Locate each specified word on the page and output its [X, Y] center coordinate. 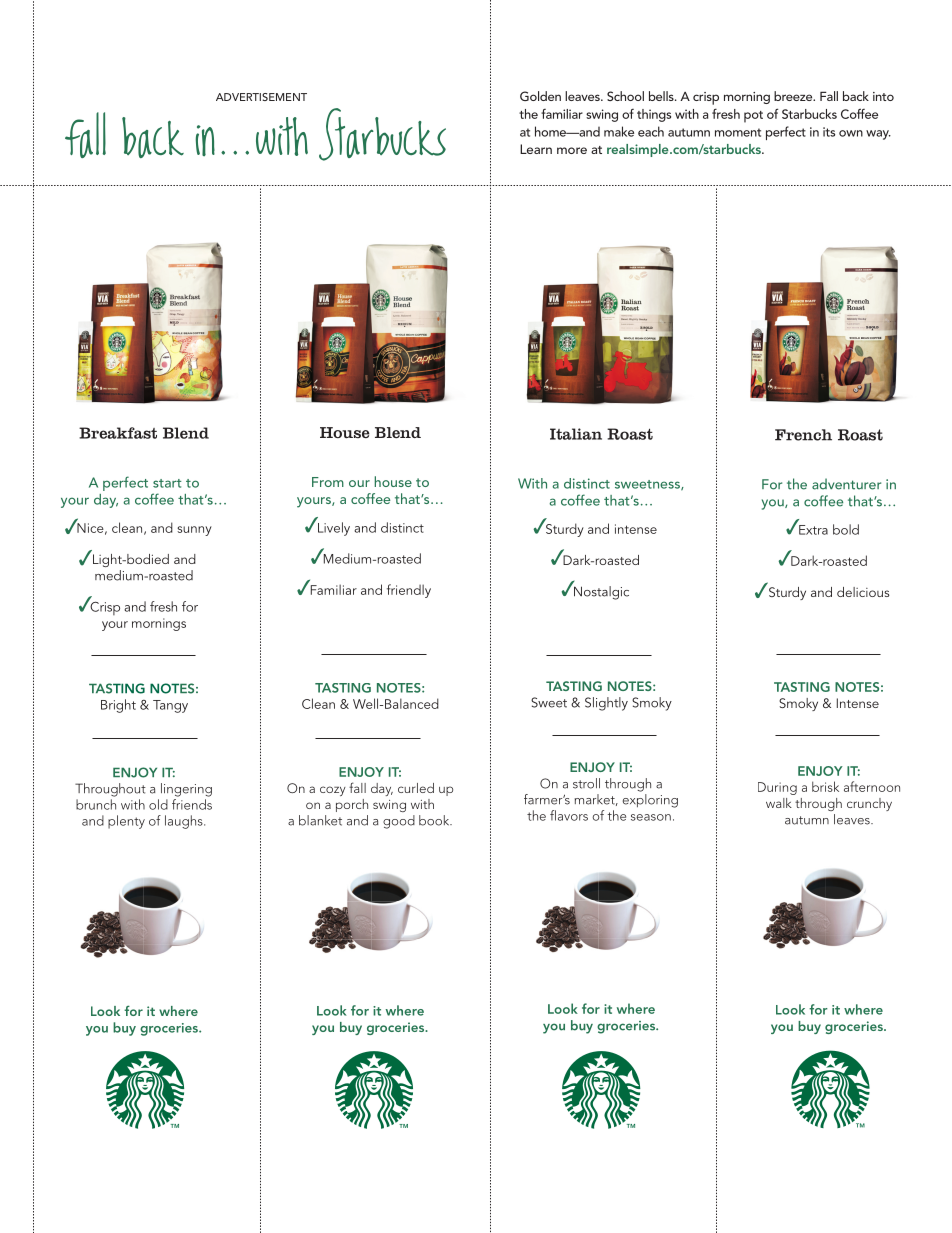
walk [779, 803]
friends [192, 804]
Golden [540, 96]
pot [753, 117]
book [435, 820]
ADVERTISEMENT [261, 97]
